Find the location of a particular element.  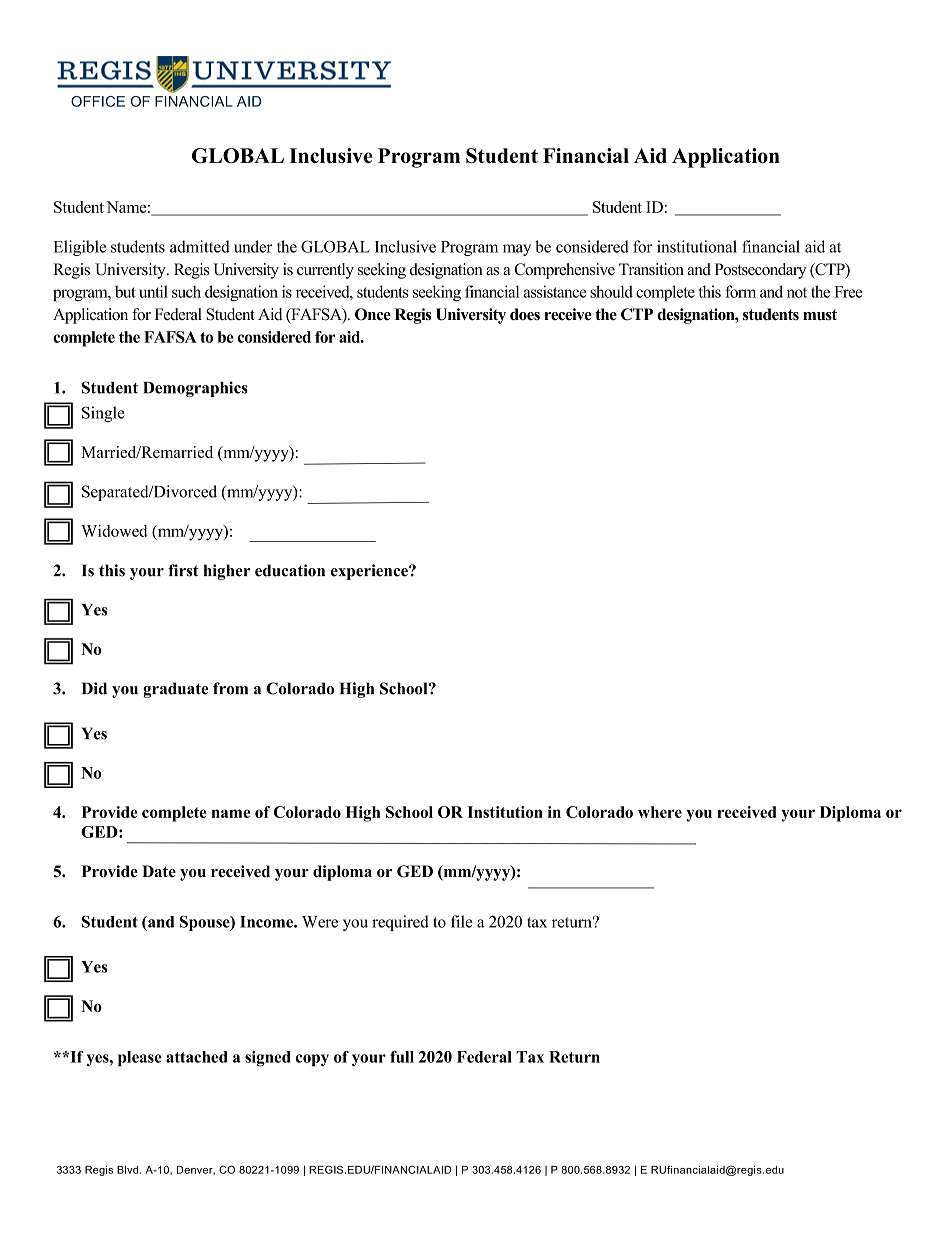

where is located at coordinates (660, 812).
